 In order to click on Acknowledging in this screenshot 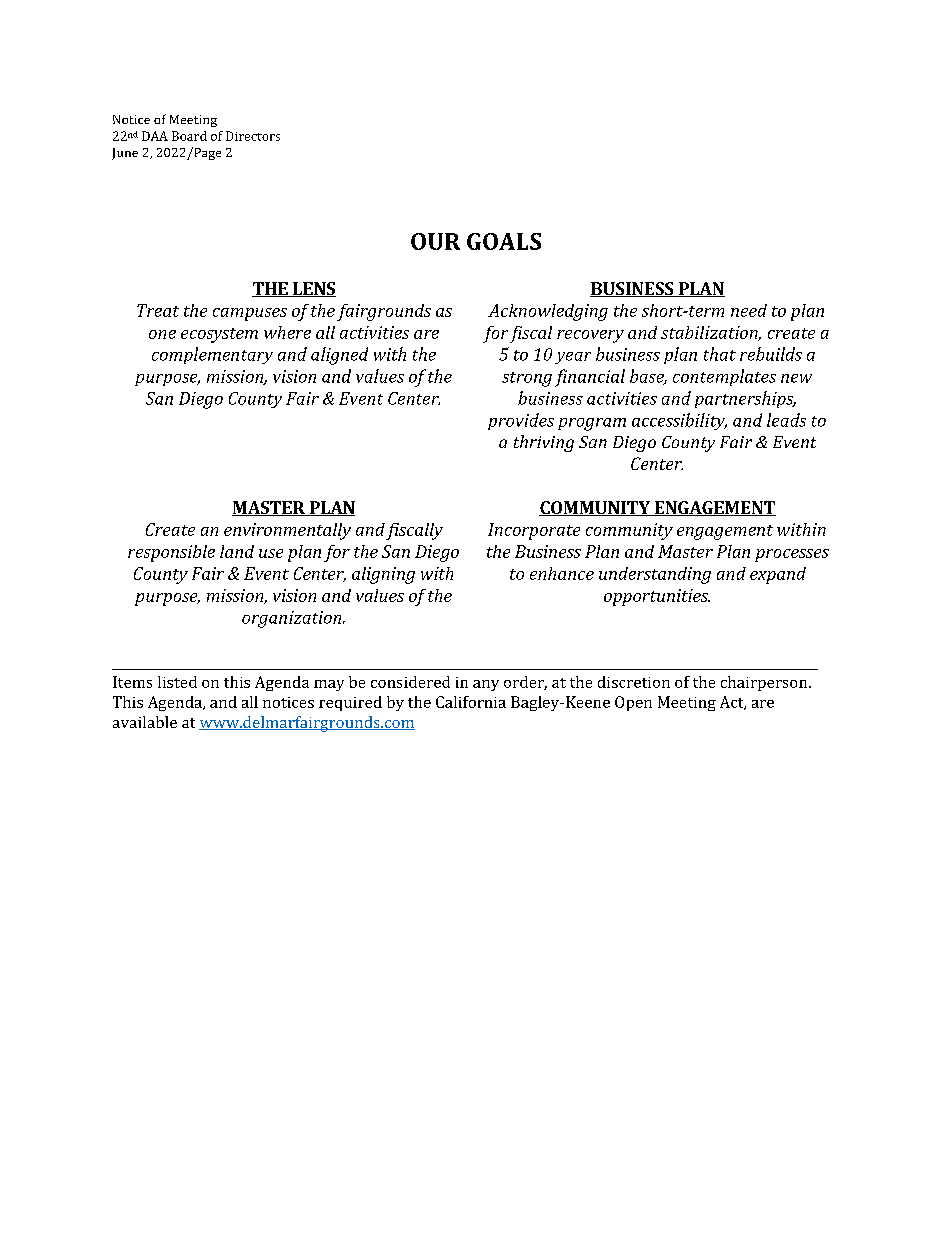, I will do `click(548, 312)`.
